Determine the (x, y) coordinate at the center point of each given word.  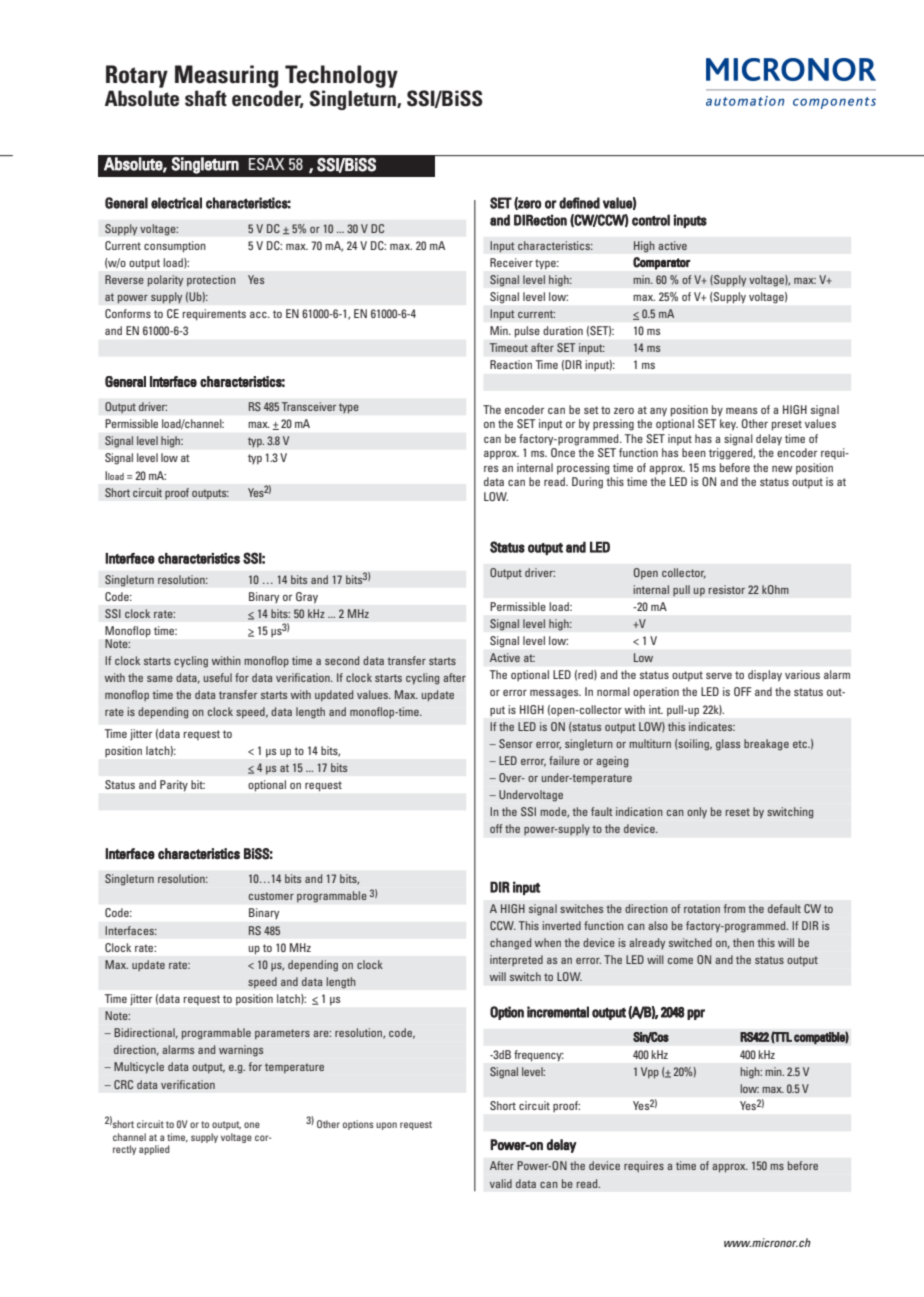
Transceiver (309, 406)
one (252, 1125)
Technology (341, 76)
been (694, 452)
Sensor (516, 743)
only (697, 813)
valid (501, 1183)
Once (563, 452)
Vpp (650, 1073)
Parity (174, 785)
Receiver (511, 262)
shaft (206, 98)
